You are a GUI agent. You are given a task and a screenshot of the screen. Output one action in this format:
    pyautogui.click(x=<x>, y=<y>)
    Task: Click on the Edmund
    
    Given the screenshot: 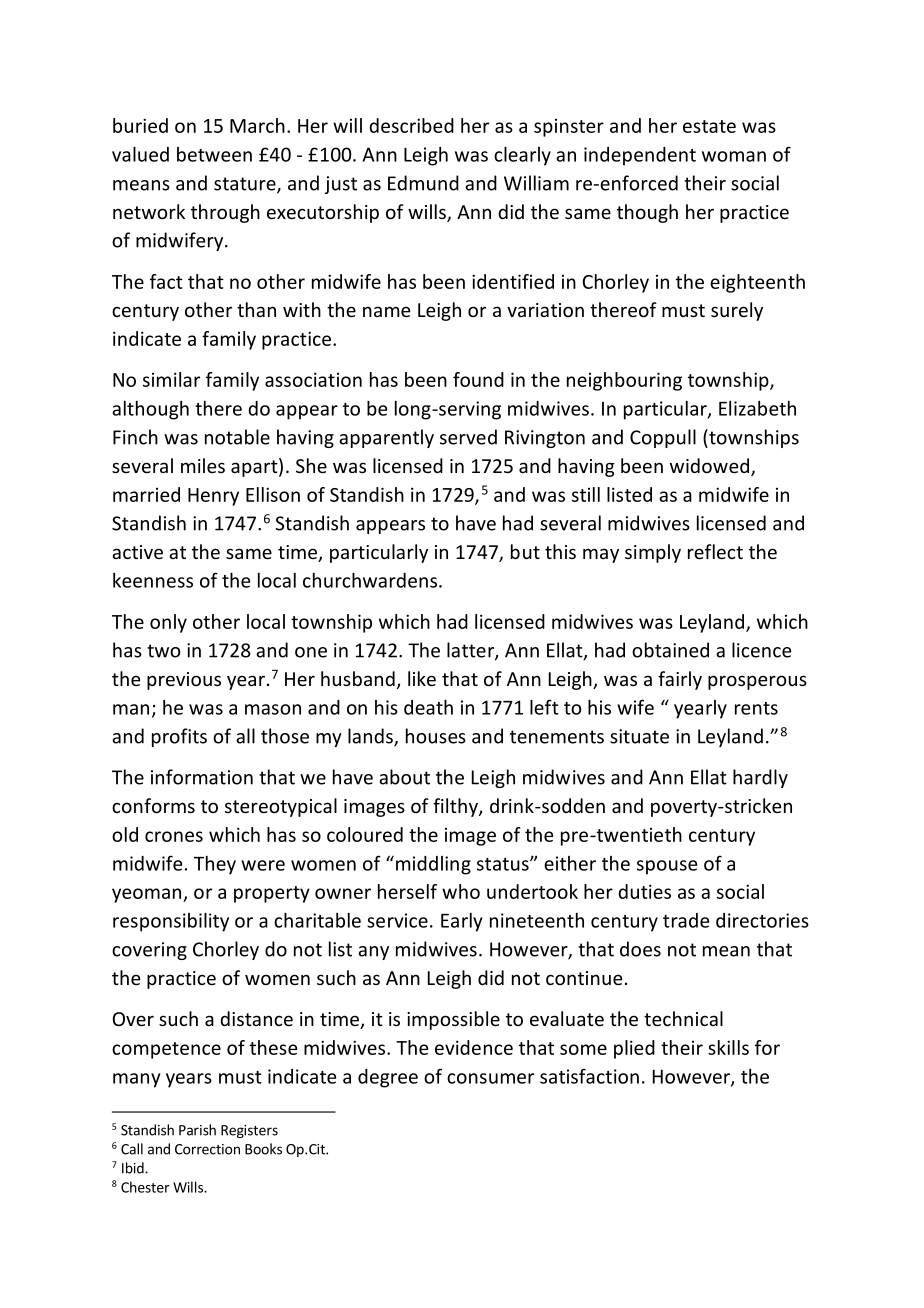 What is the action you would take?
    pyautogui.click(x=423, y=183)
